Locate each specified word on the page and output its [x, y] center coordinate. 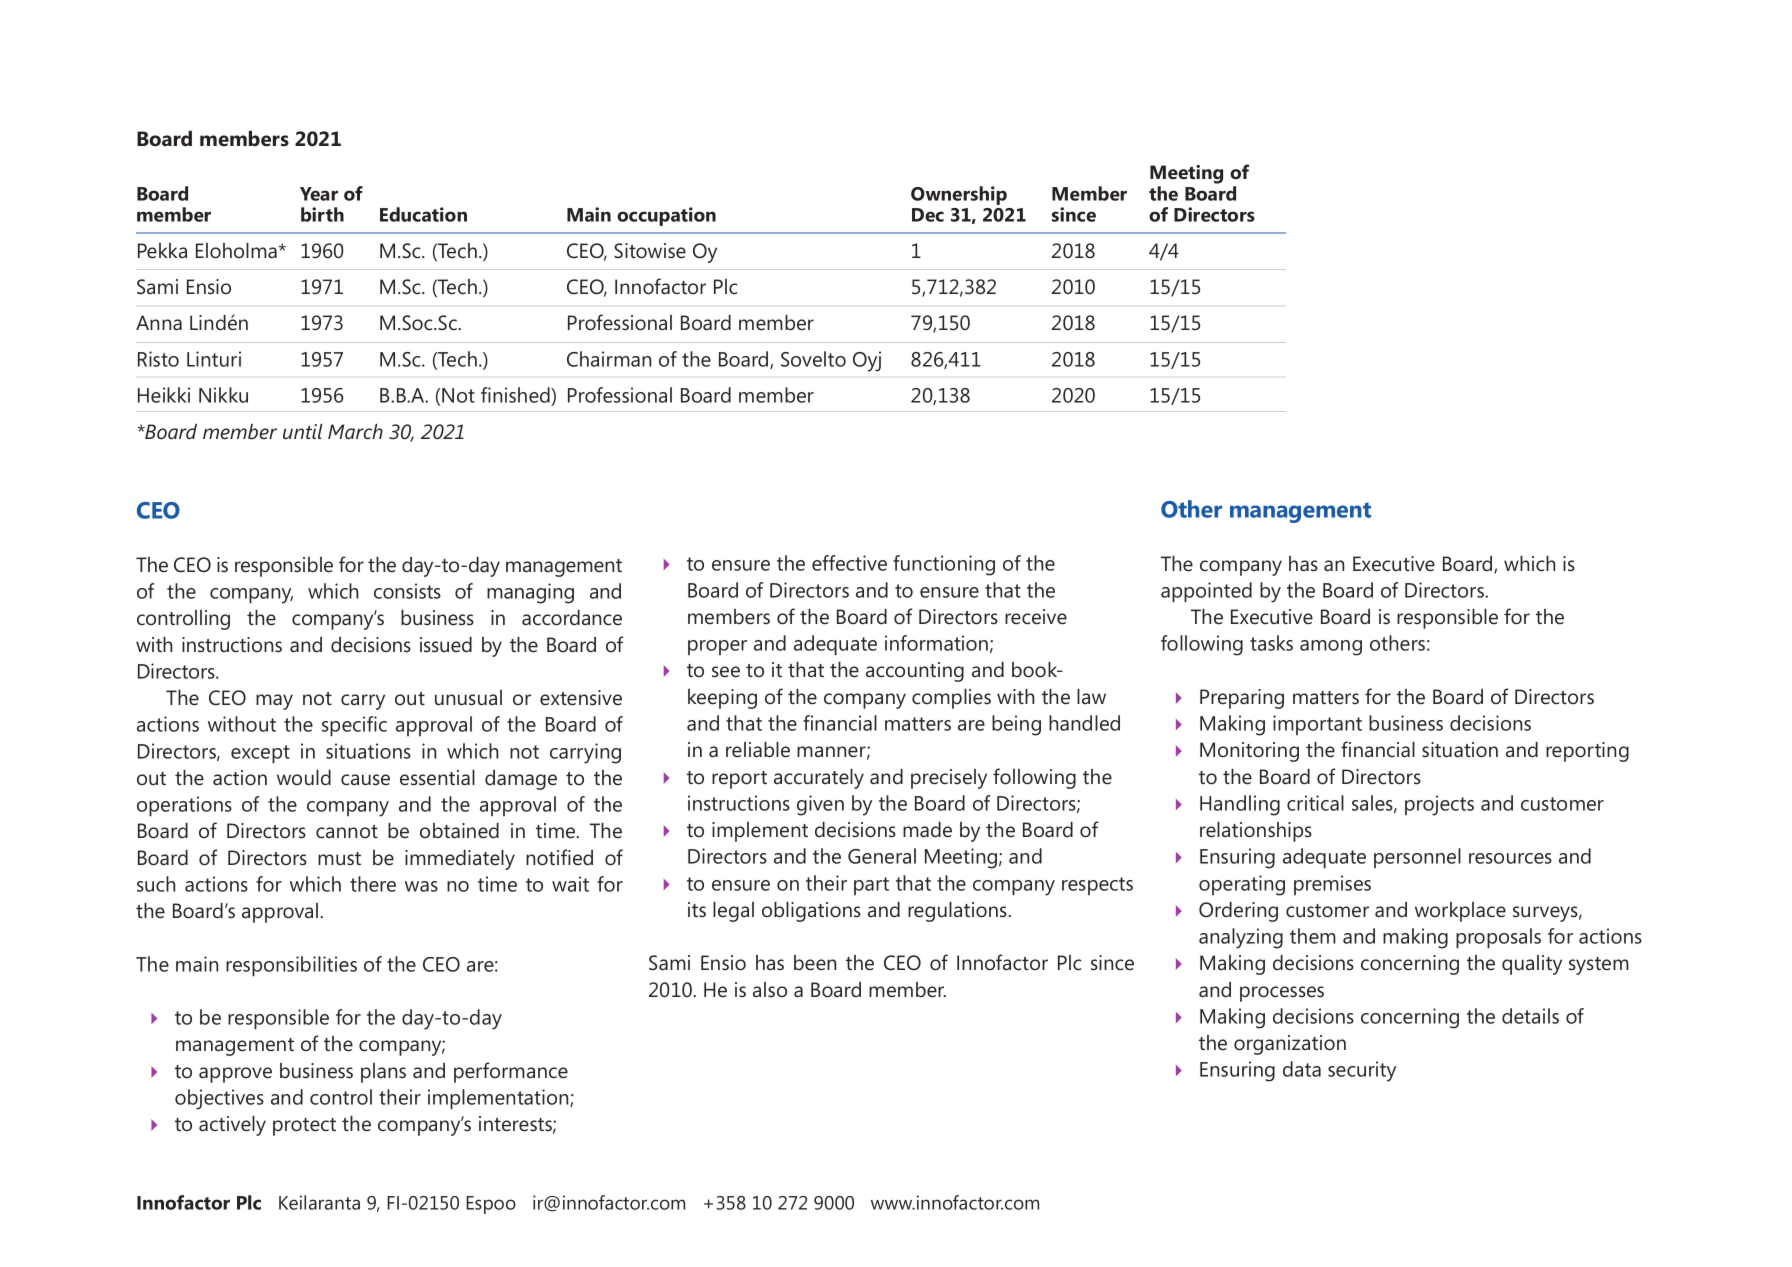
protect [304, 1127]
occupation [666, 216]
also [770, 989]
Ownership [959, 195]
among [1331, 648]
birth [322, 214]
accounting [915, 672]
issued [446, 645]
